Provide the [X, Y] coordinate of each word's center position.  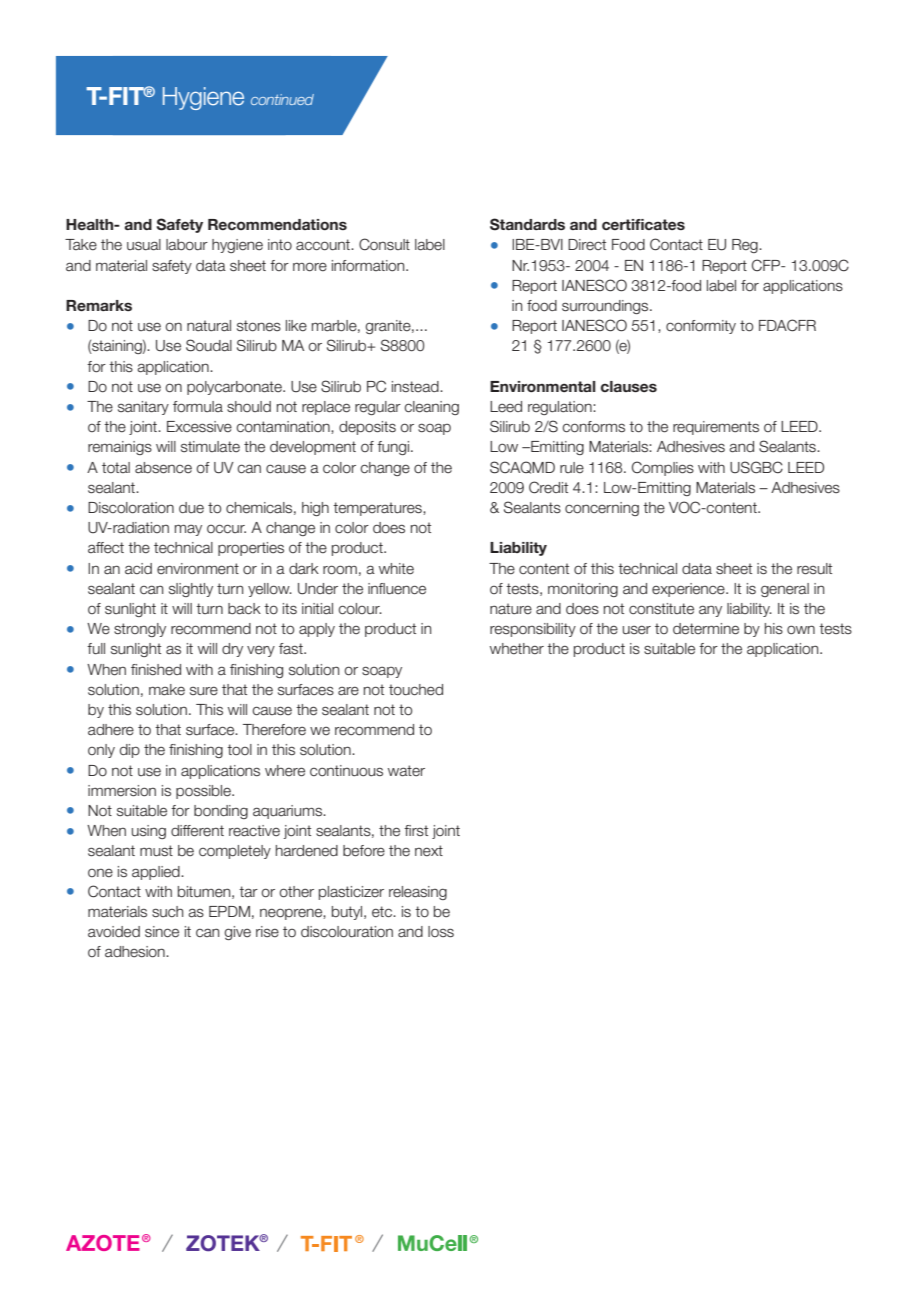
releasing [418, 893]
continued [282, 99]
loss [441, 932]
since [162, 932]
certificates [643, 224]
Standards [527, 224]
